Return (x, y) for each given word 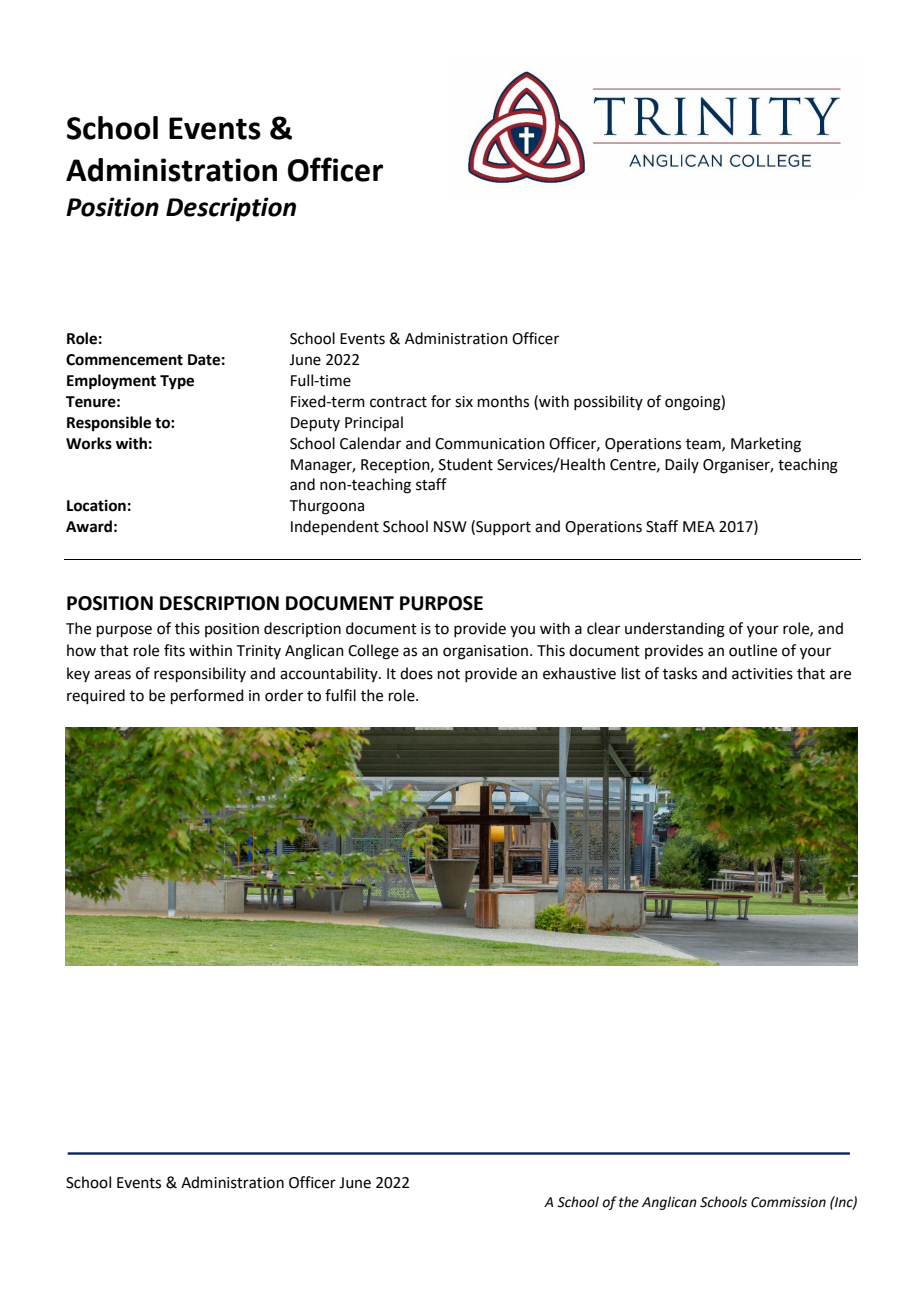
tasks (680, 673)
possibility (608, 402)
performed (207, 696)
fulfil (340, 695)
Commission (788, 1202)
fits (174, 650)
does (416, 673)
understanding (675, 630)
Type (177, 382)
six (464, 402)
